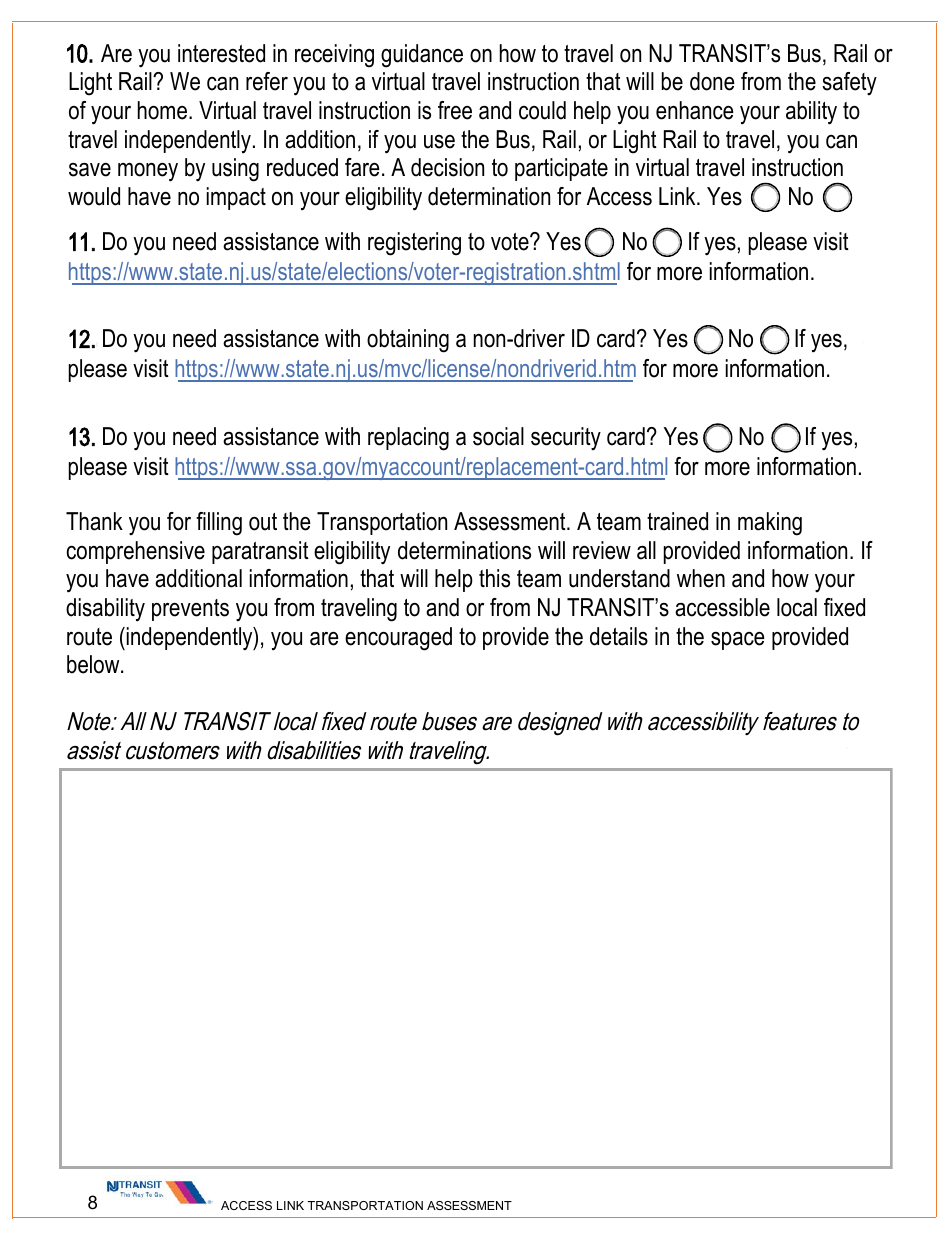  Describe the element at coordinates (566, 438) in the document. I see `security` at that location.
